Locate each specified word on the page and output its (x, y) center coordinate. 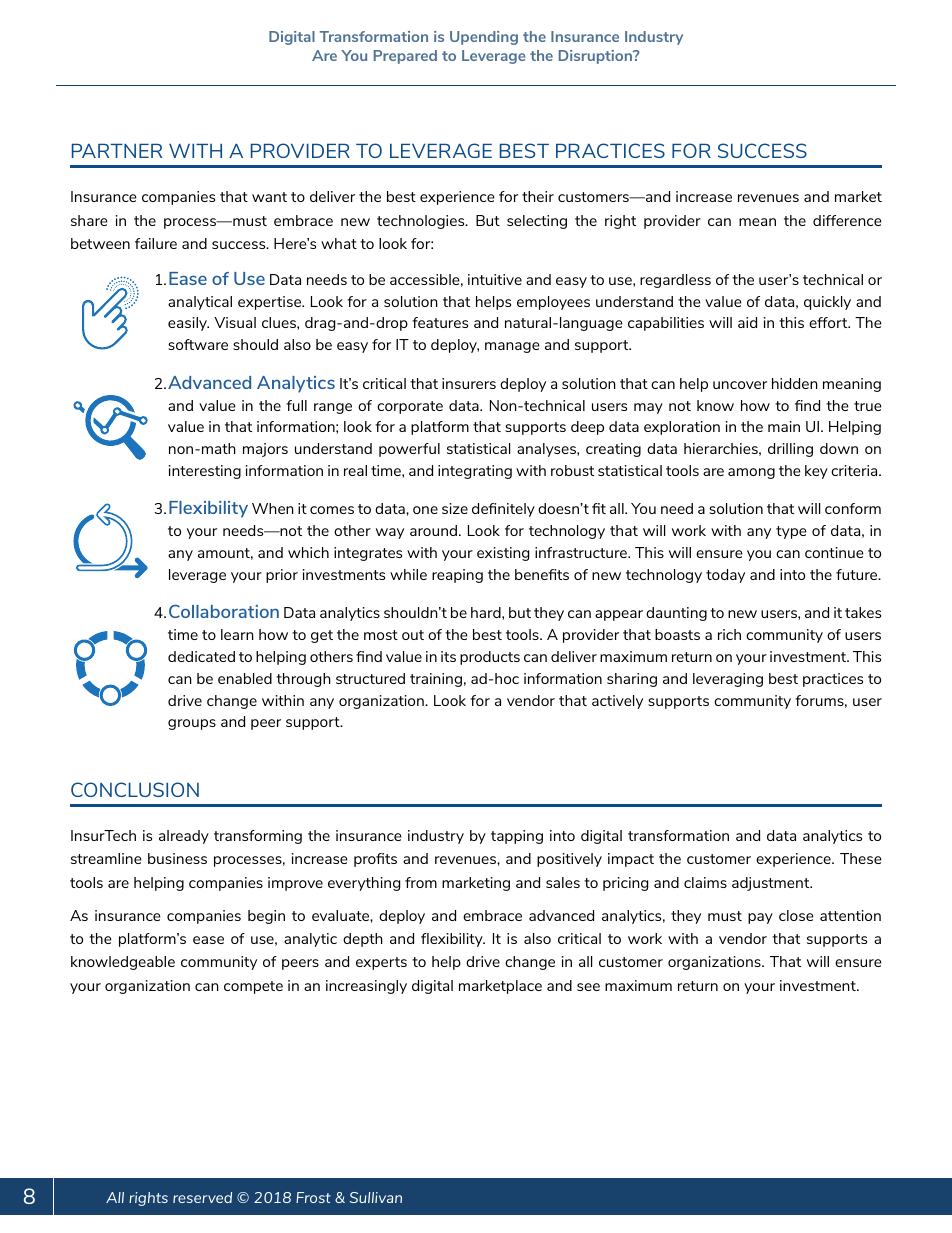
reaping (457, 576)
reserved (202, 1197)
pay (760, 918)
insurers (469, 383)
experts (381, 963)
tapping (517, 837)
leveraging (728, 680)
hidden (795, 383)
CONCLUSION (135, 789)
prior (282, 576)
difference (847, 220)
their (538, 196)
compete (253, 987)
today (725, 576)
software (198, 344)
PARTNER (117, 151)
